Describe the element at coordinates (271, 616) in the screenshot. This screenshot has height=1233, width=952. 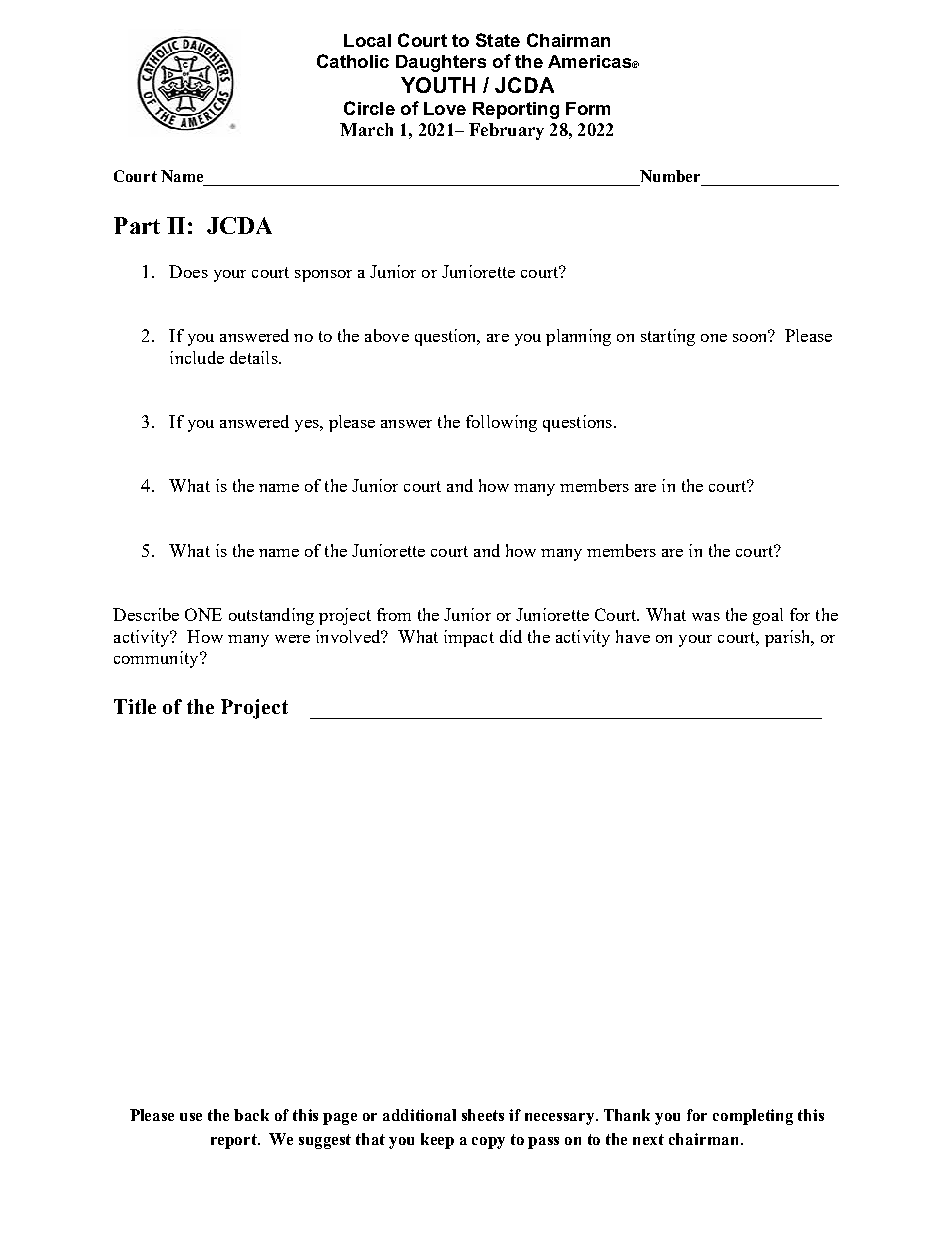
I see `outstanding` at that location.
